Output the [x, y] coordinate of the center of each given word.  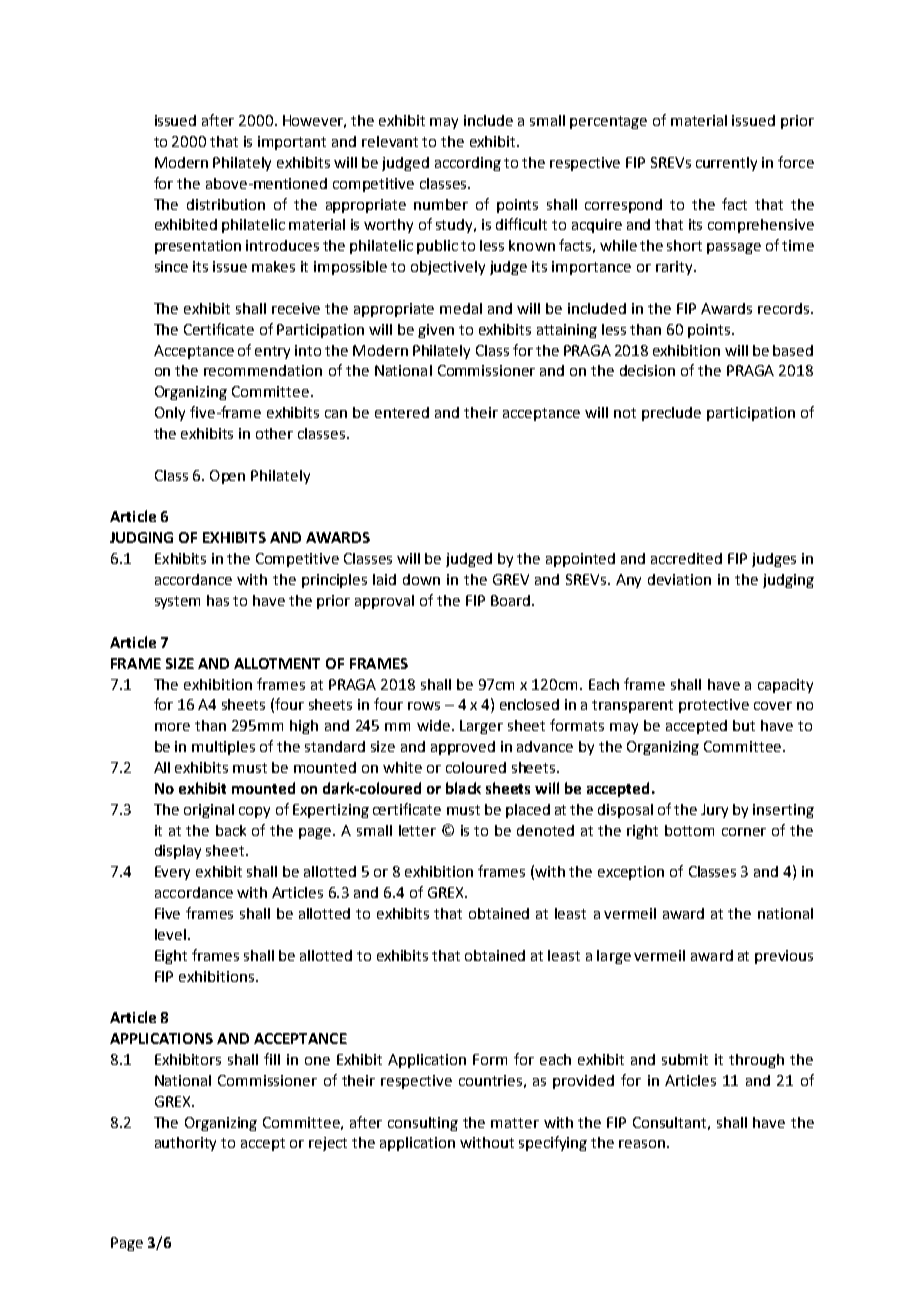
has [218, 600]
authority [185, 1144]
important [292, 143]
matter [515, 1123]
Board [510, 600]
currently [726, 164]
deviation [679, 579]
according [468, 164]
